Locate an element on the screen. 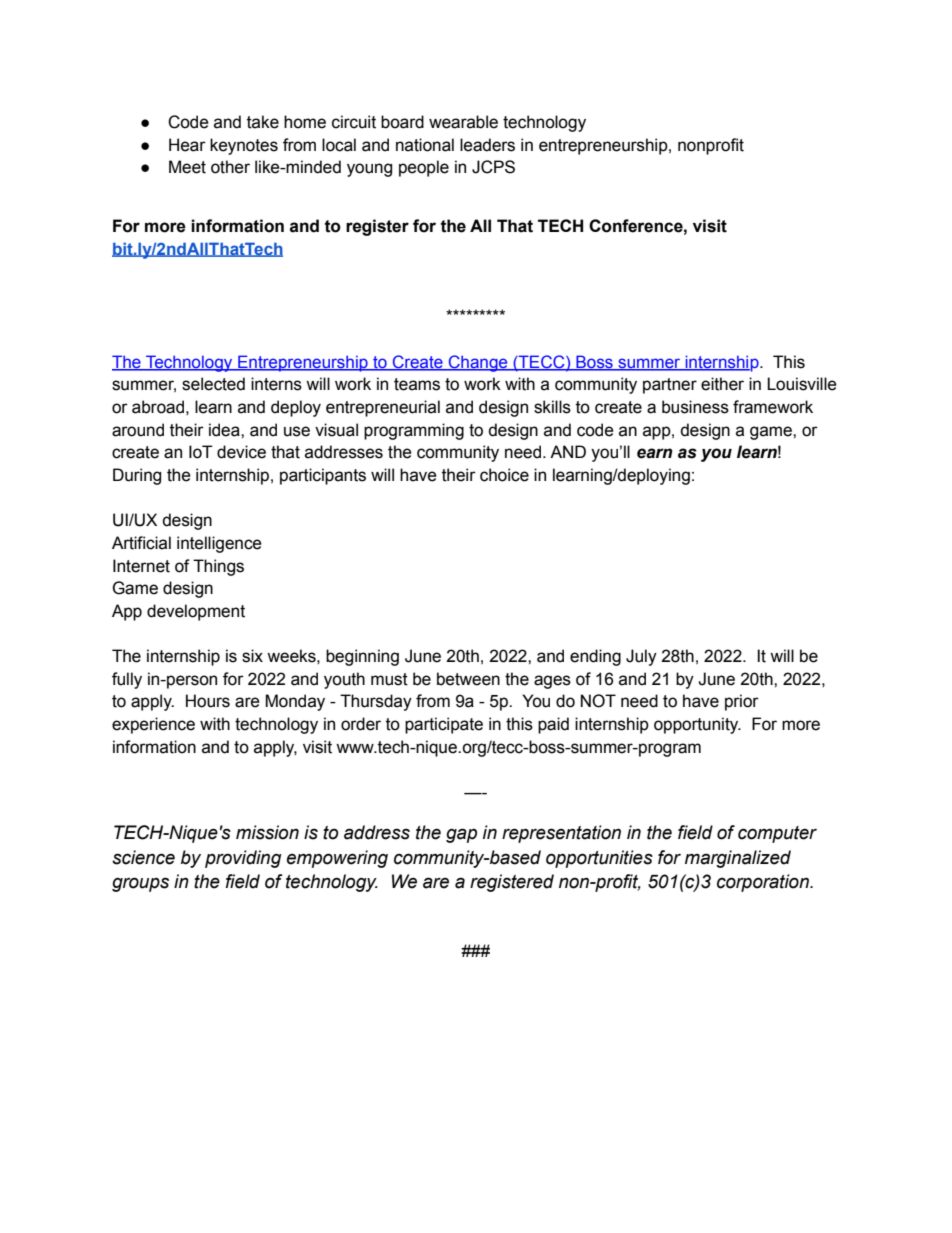  business is located at coordinates (695, 407).
